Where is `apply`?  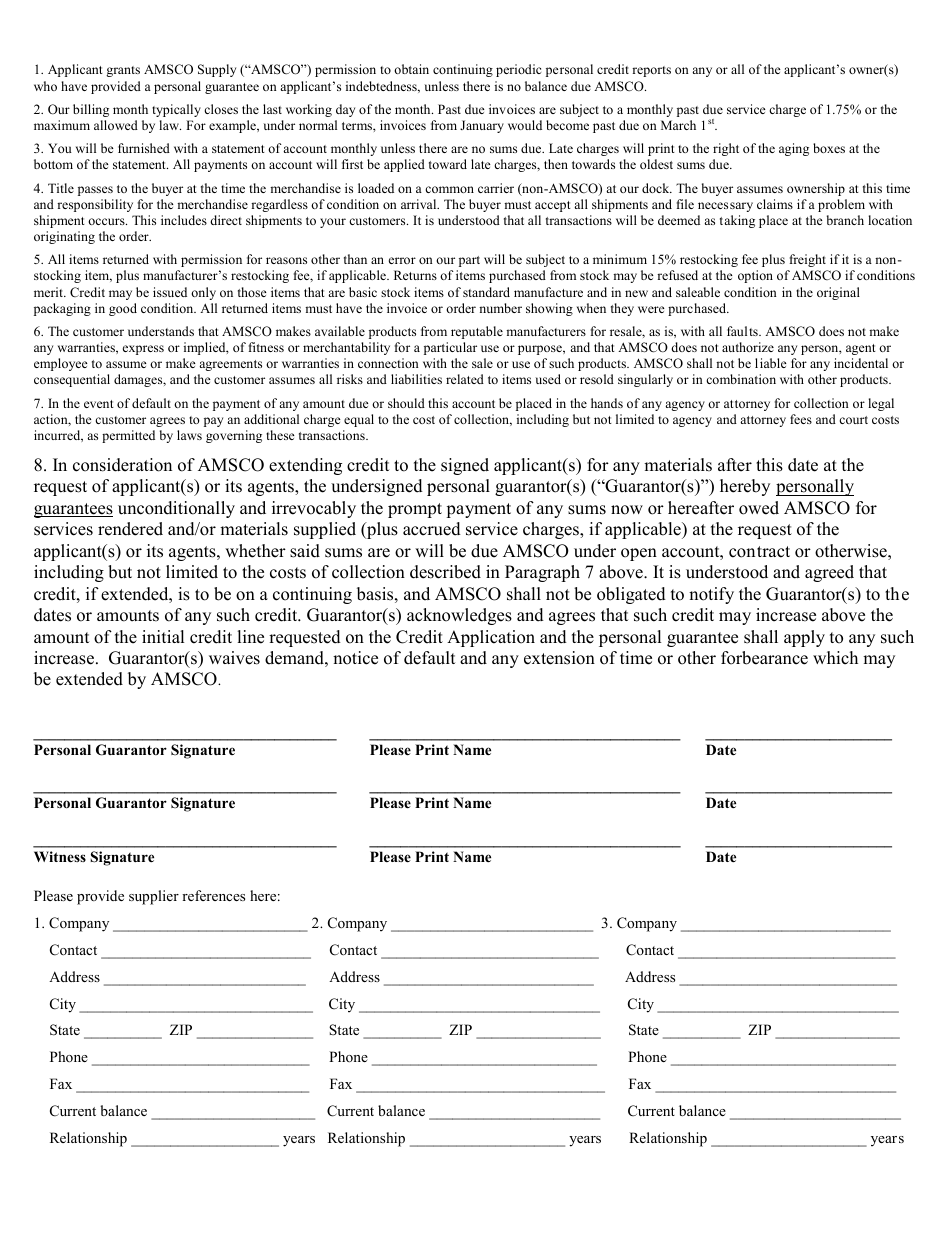
apply is located at coordinates (804, 638).
